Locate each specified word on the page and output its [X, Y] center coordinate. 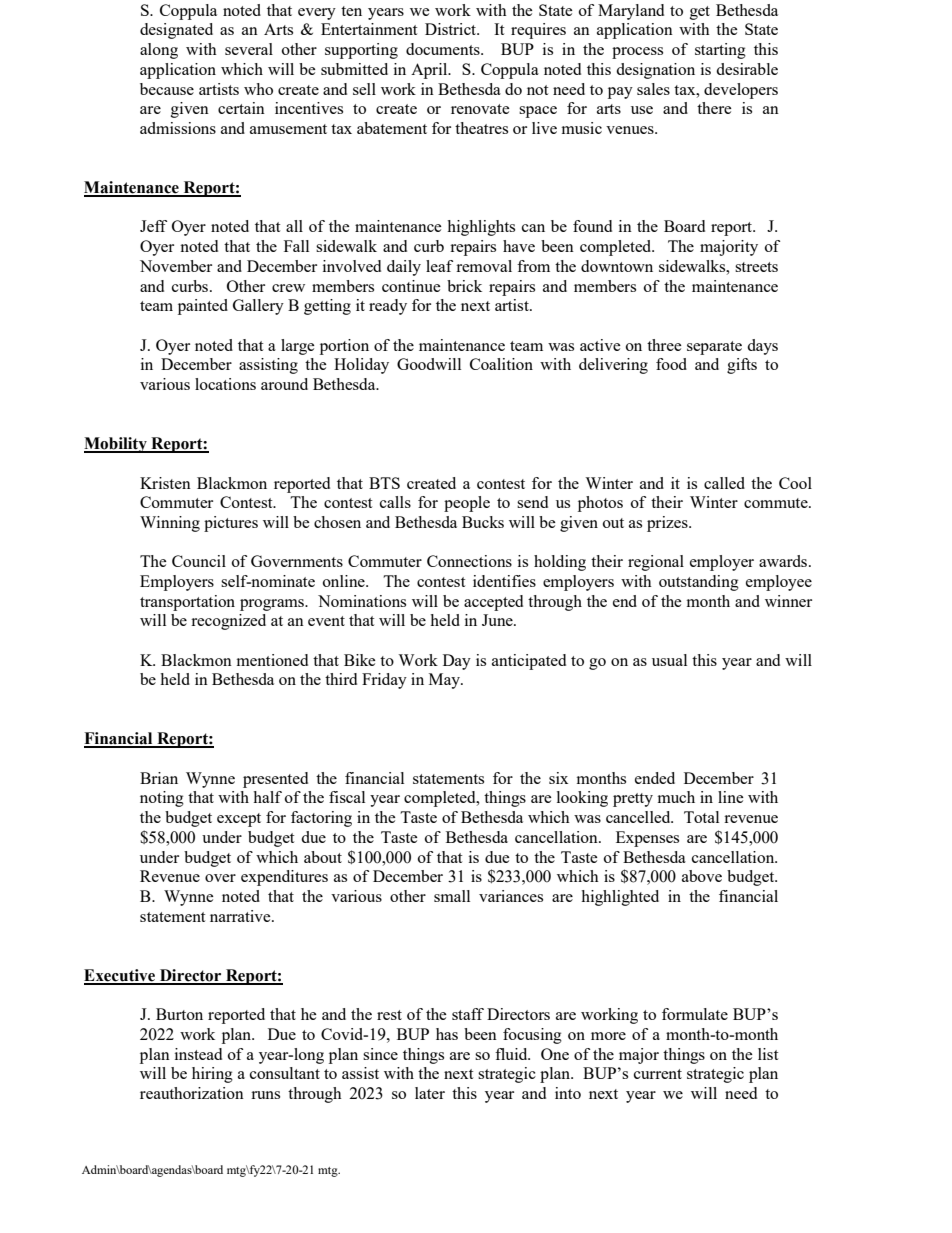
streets [756, 267]
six [558, 778]
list [768, 1054]
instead [198, 1054]
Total [701, 817]
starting [720, 51]
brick [464, 286]
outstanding [699, 583]
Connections [469, 561]
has [447, 1034]
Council [199, 561]
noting [162, 799]
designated [176, 31]
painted [203, 307]
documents [444, 49]
